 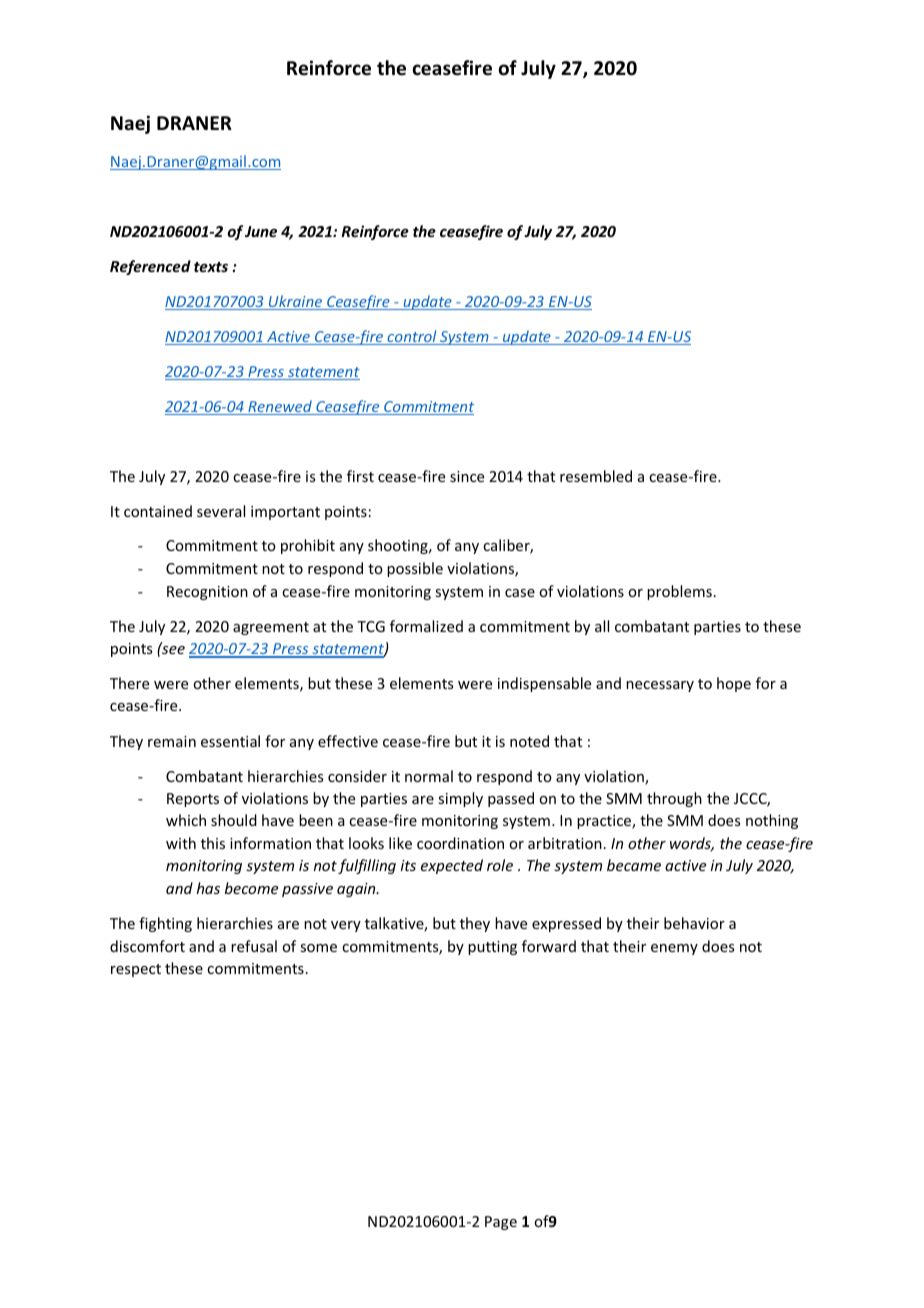 I want to click on normal, so click(x=429, y=776).
